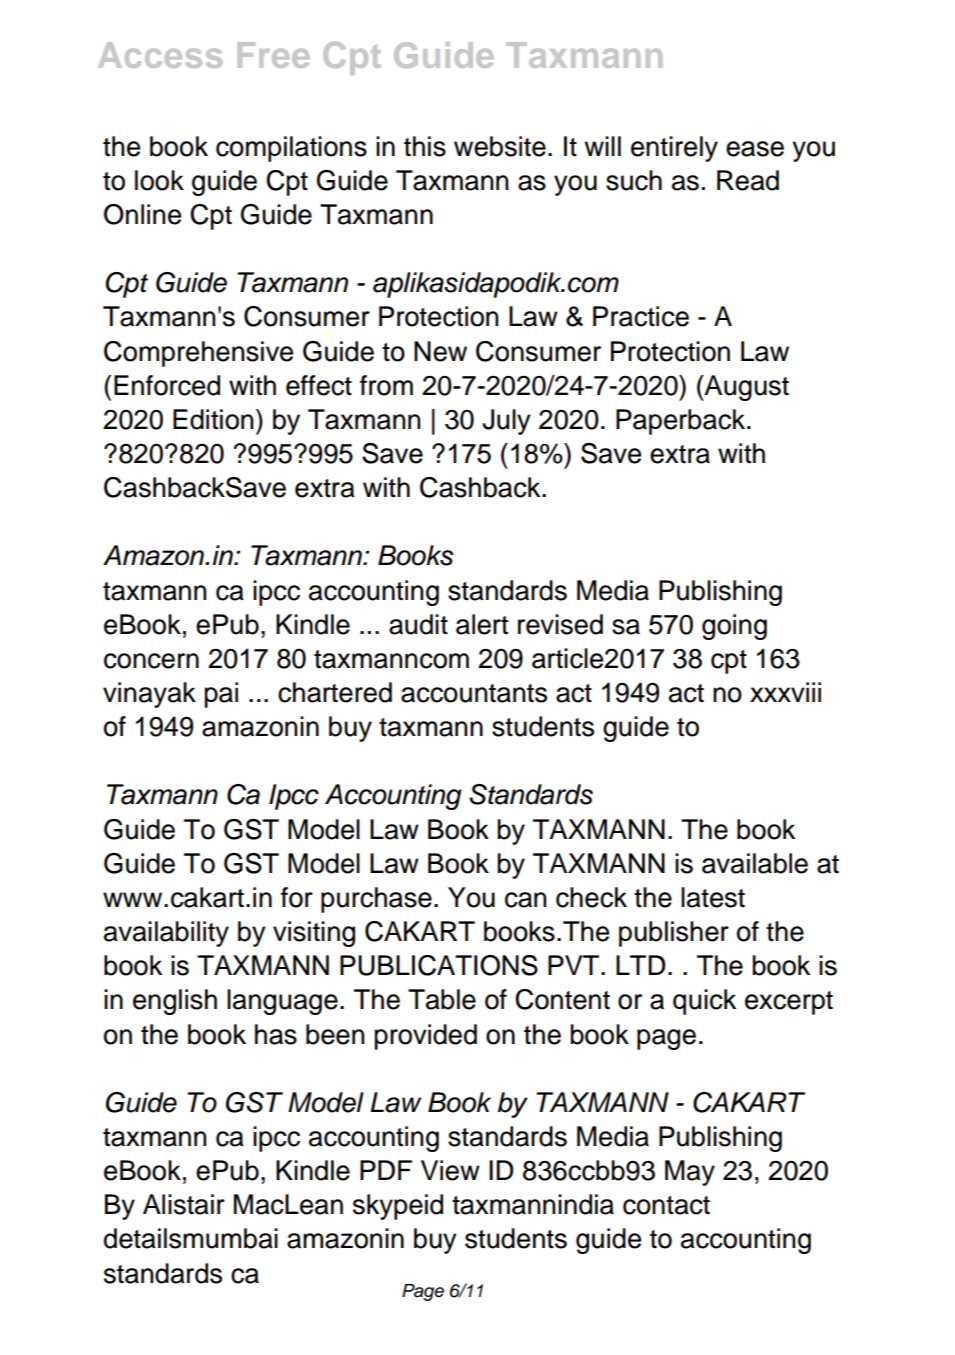 Image resolution: width=955 pixels, height=1355 pixels. I want to click on entirely, so click(674, 149).
